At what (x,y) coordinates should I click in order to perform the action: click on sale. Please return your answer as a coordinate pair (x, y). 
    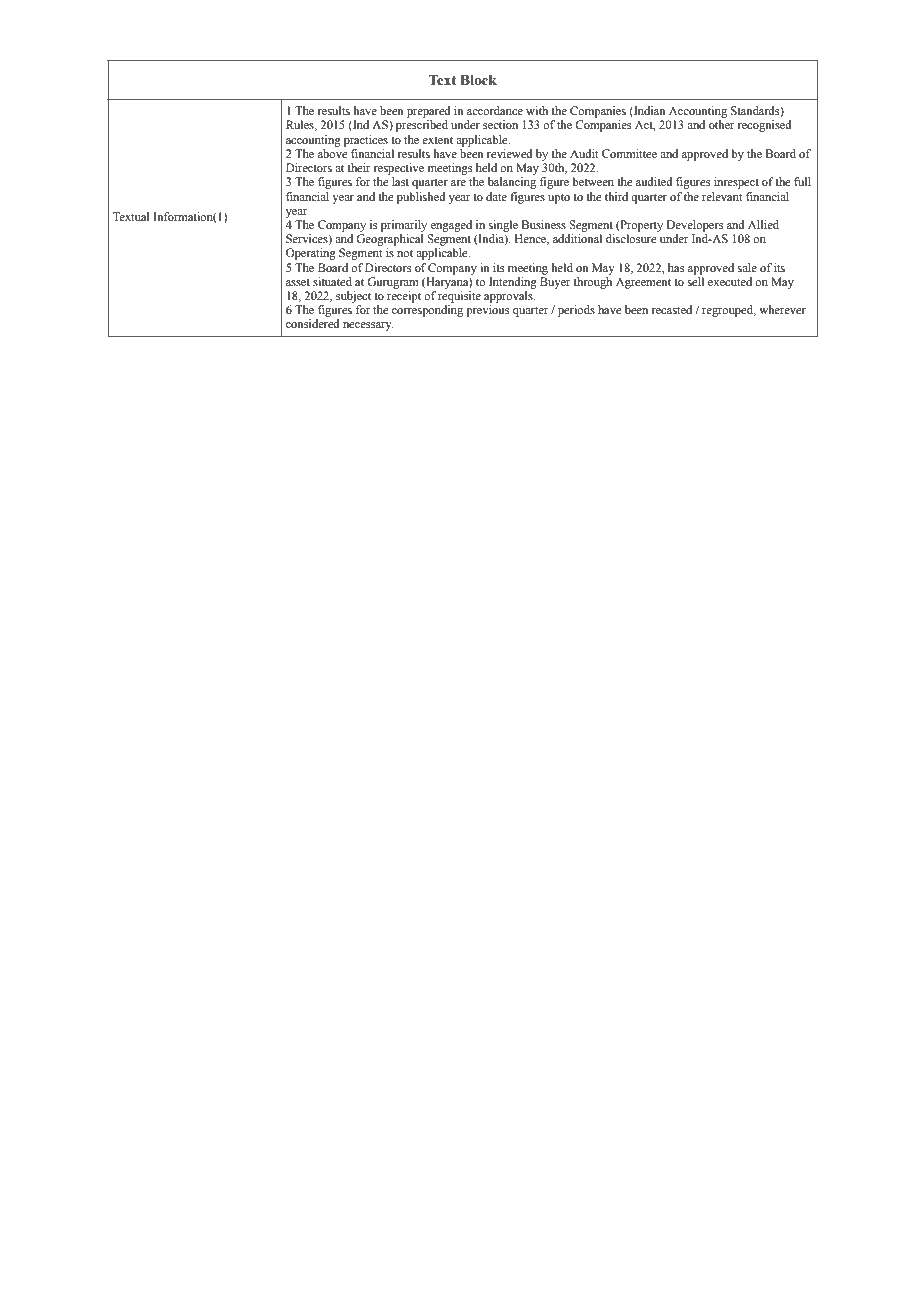
    Looking at the image, I should click on (747, 267).
